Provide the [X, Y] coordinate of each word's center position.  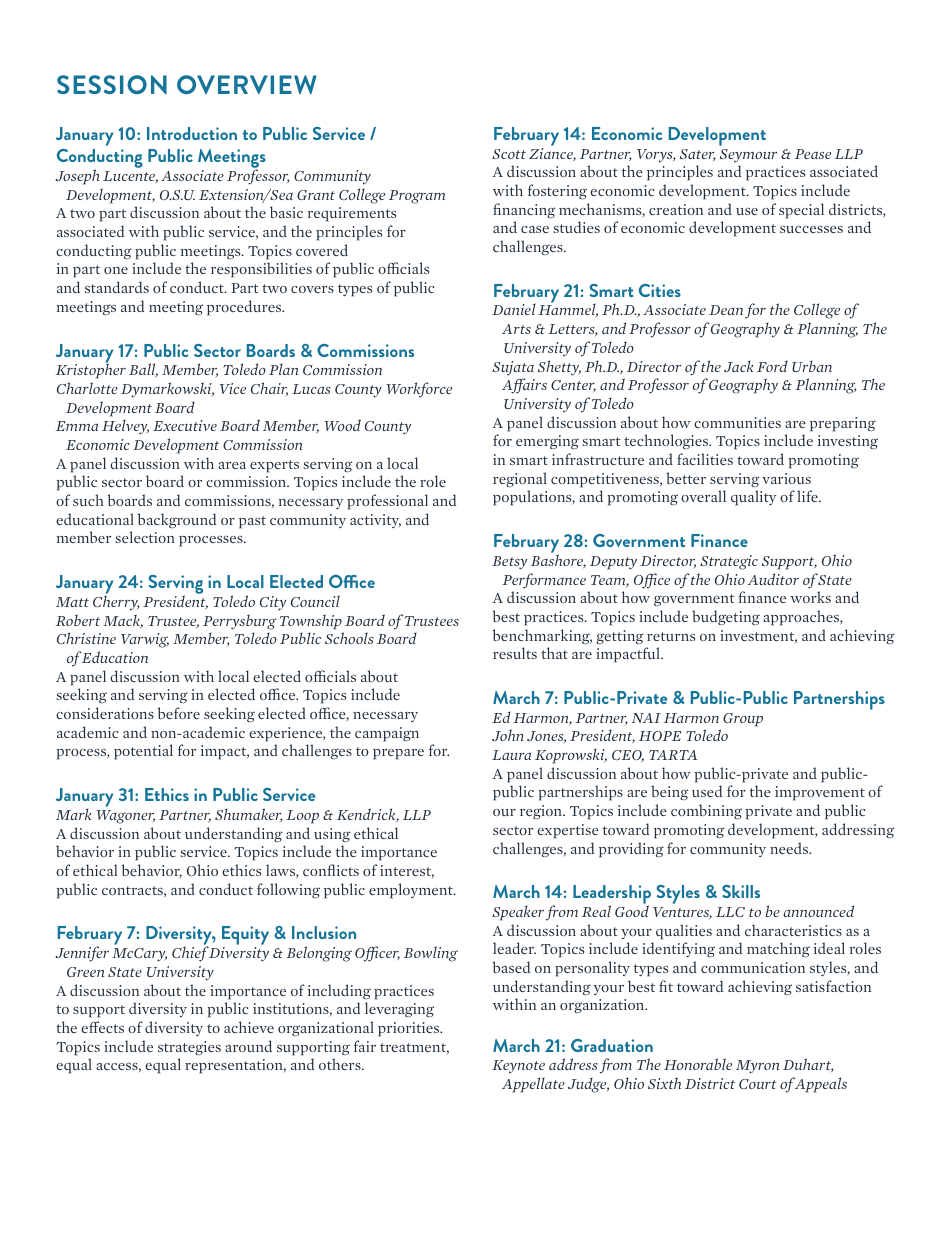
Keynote [518, 1066]
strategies [189, 1048]
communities [737, 422]
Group [743, 720]
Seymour [748, 156]
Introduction [192, 133]
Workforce [419, 390]
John [508, 735]
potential [143, 752]
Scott [509, 154]
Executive [185, 425]
